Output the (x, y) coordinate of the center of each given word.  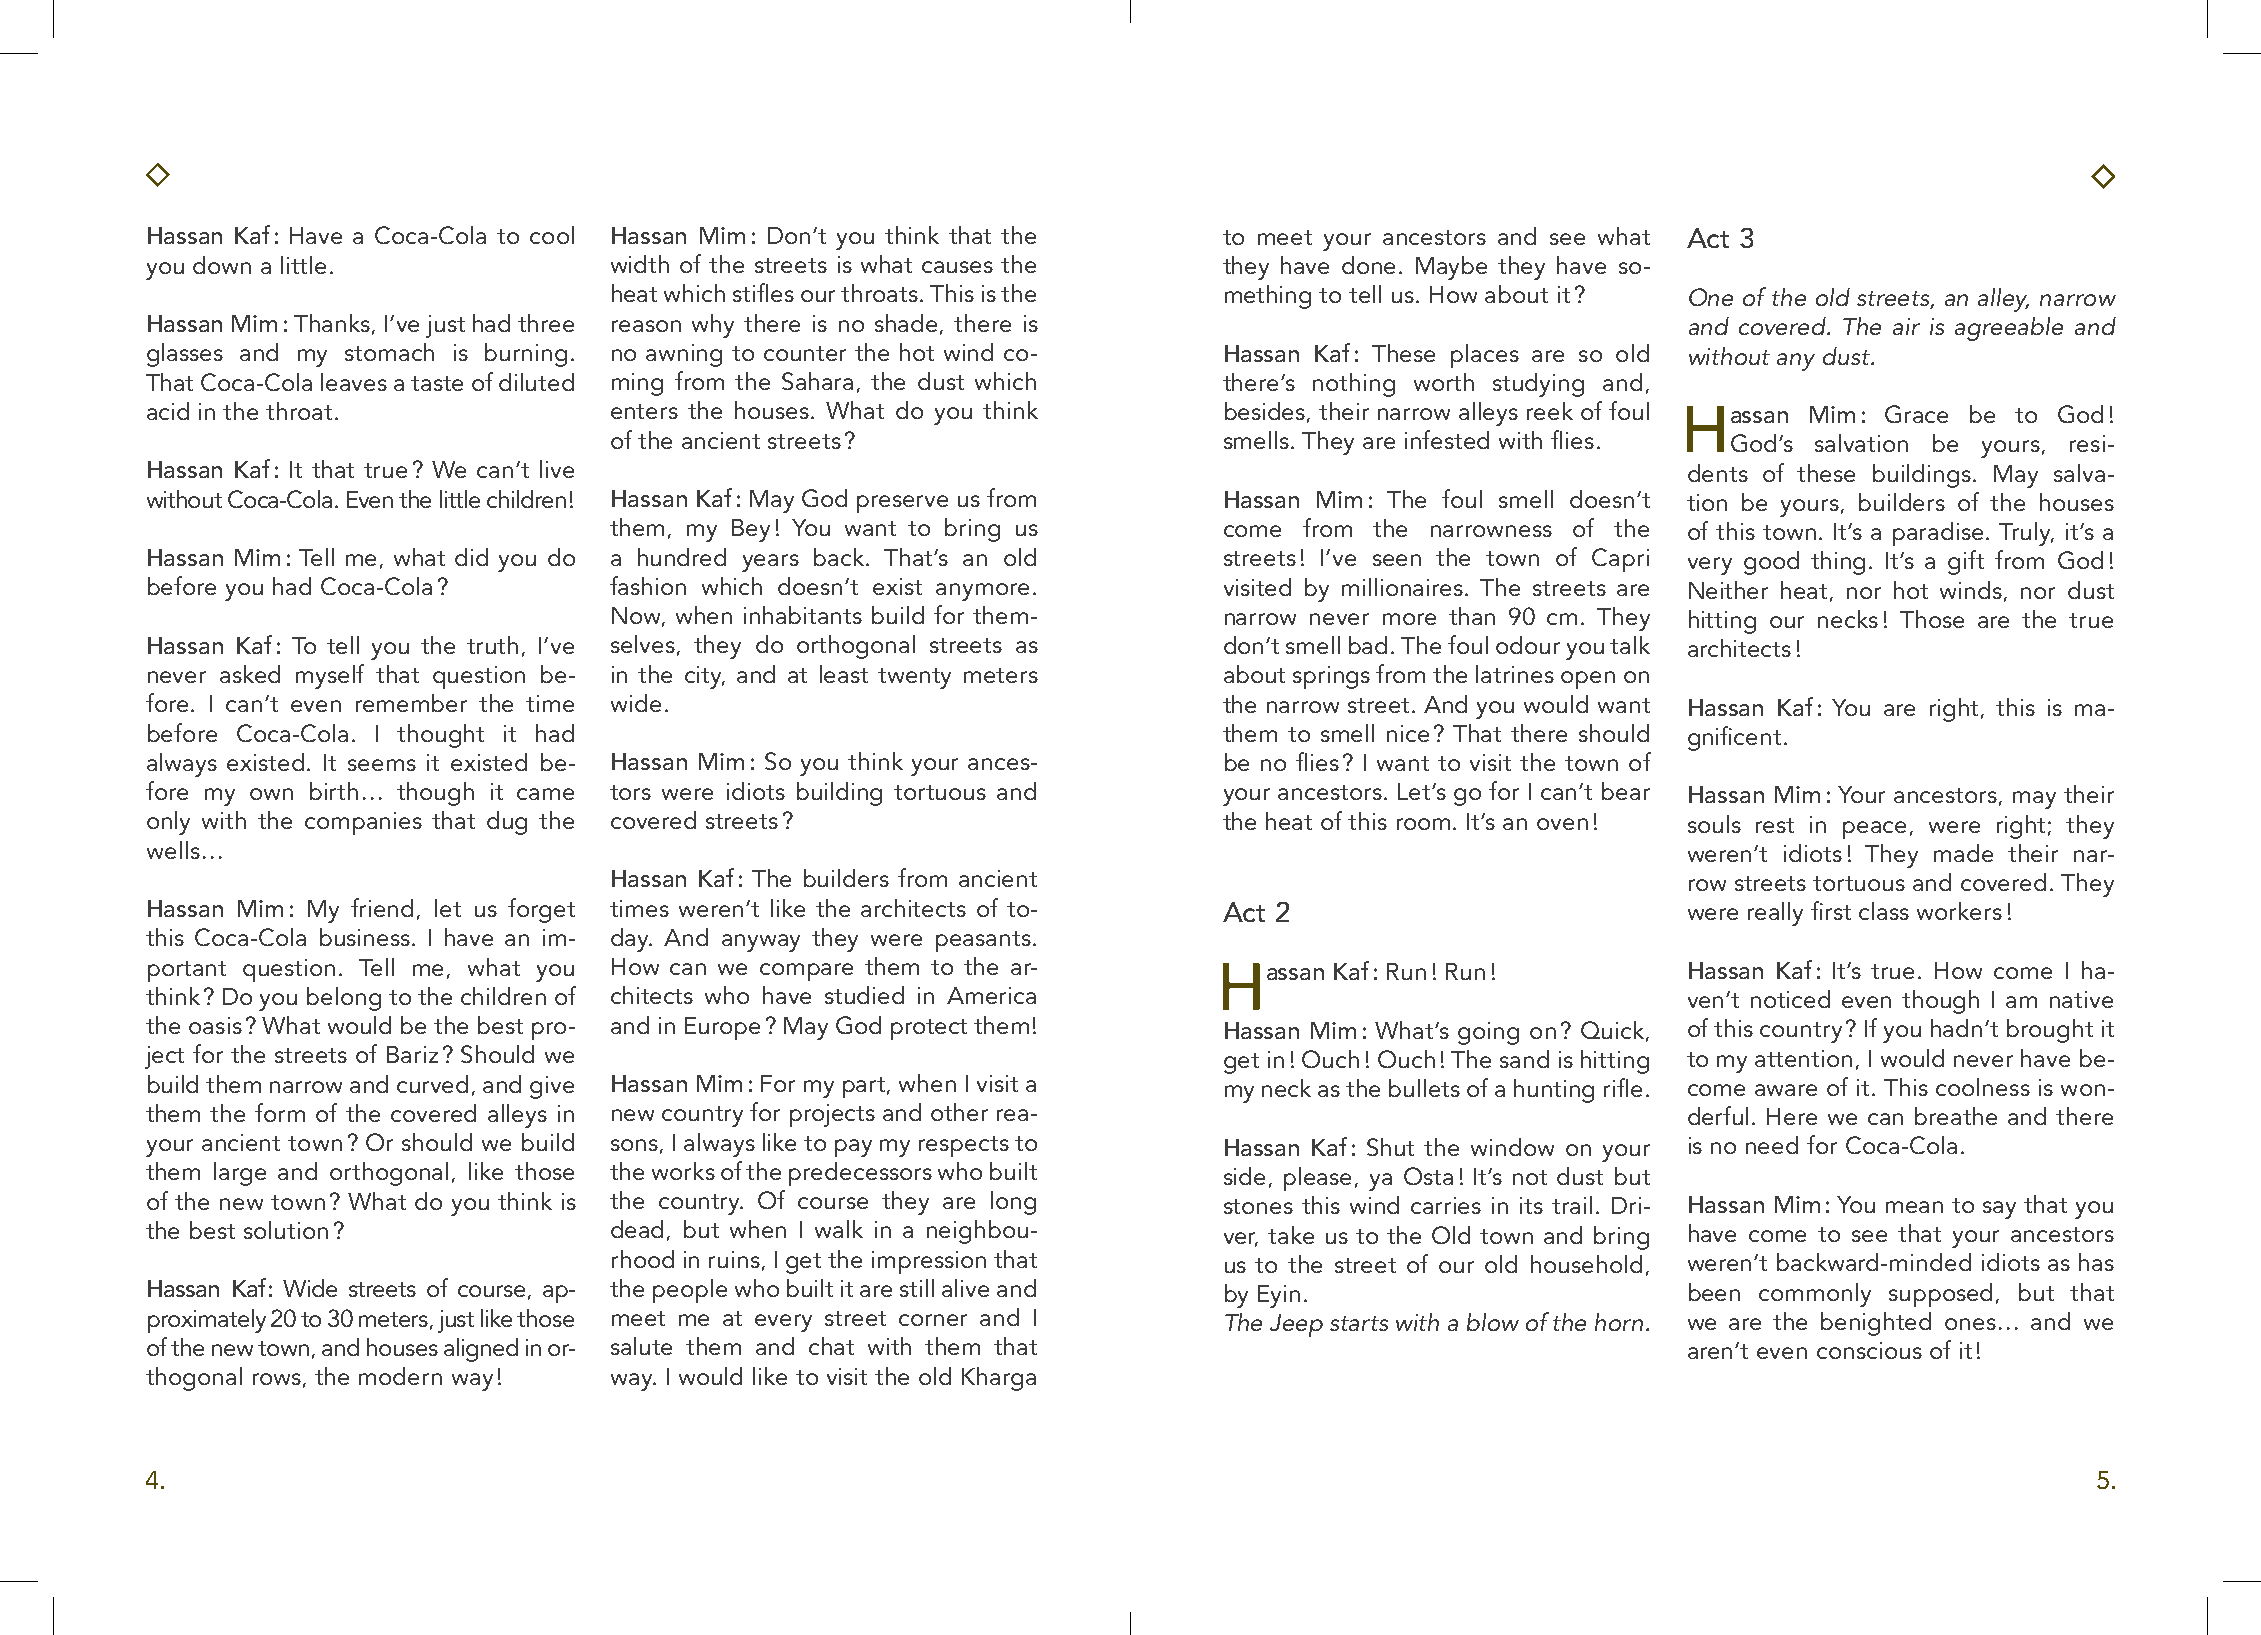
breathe (1956, 1116)
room (1423, 824)
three (546, 323)
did (471, 557)
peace (1874, 830)
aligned (481, 1350)
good (1771, 563)
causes (957, 267)
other (959, 1112)
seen (1397, 560)
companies (363, 823)
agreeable (2009, 329)
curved (432, 1084)
